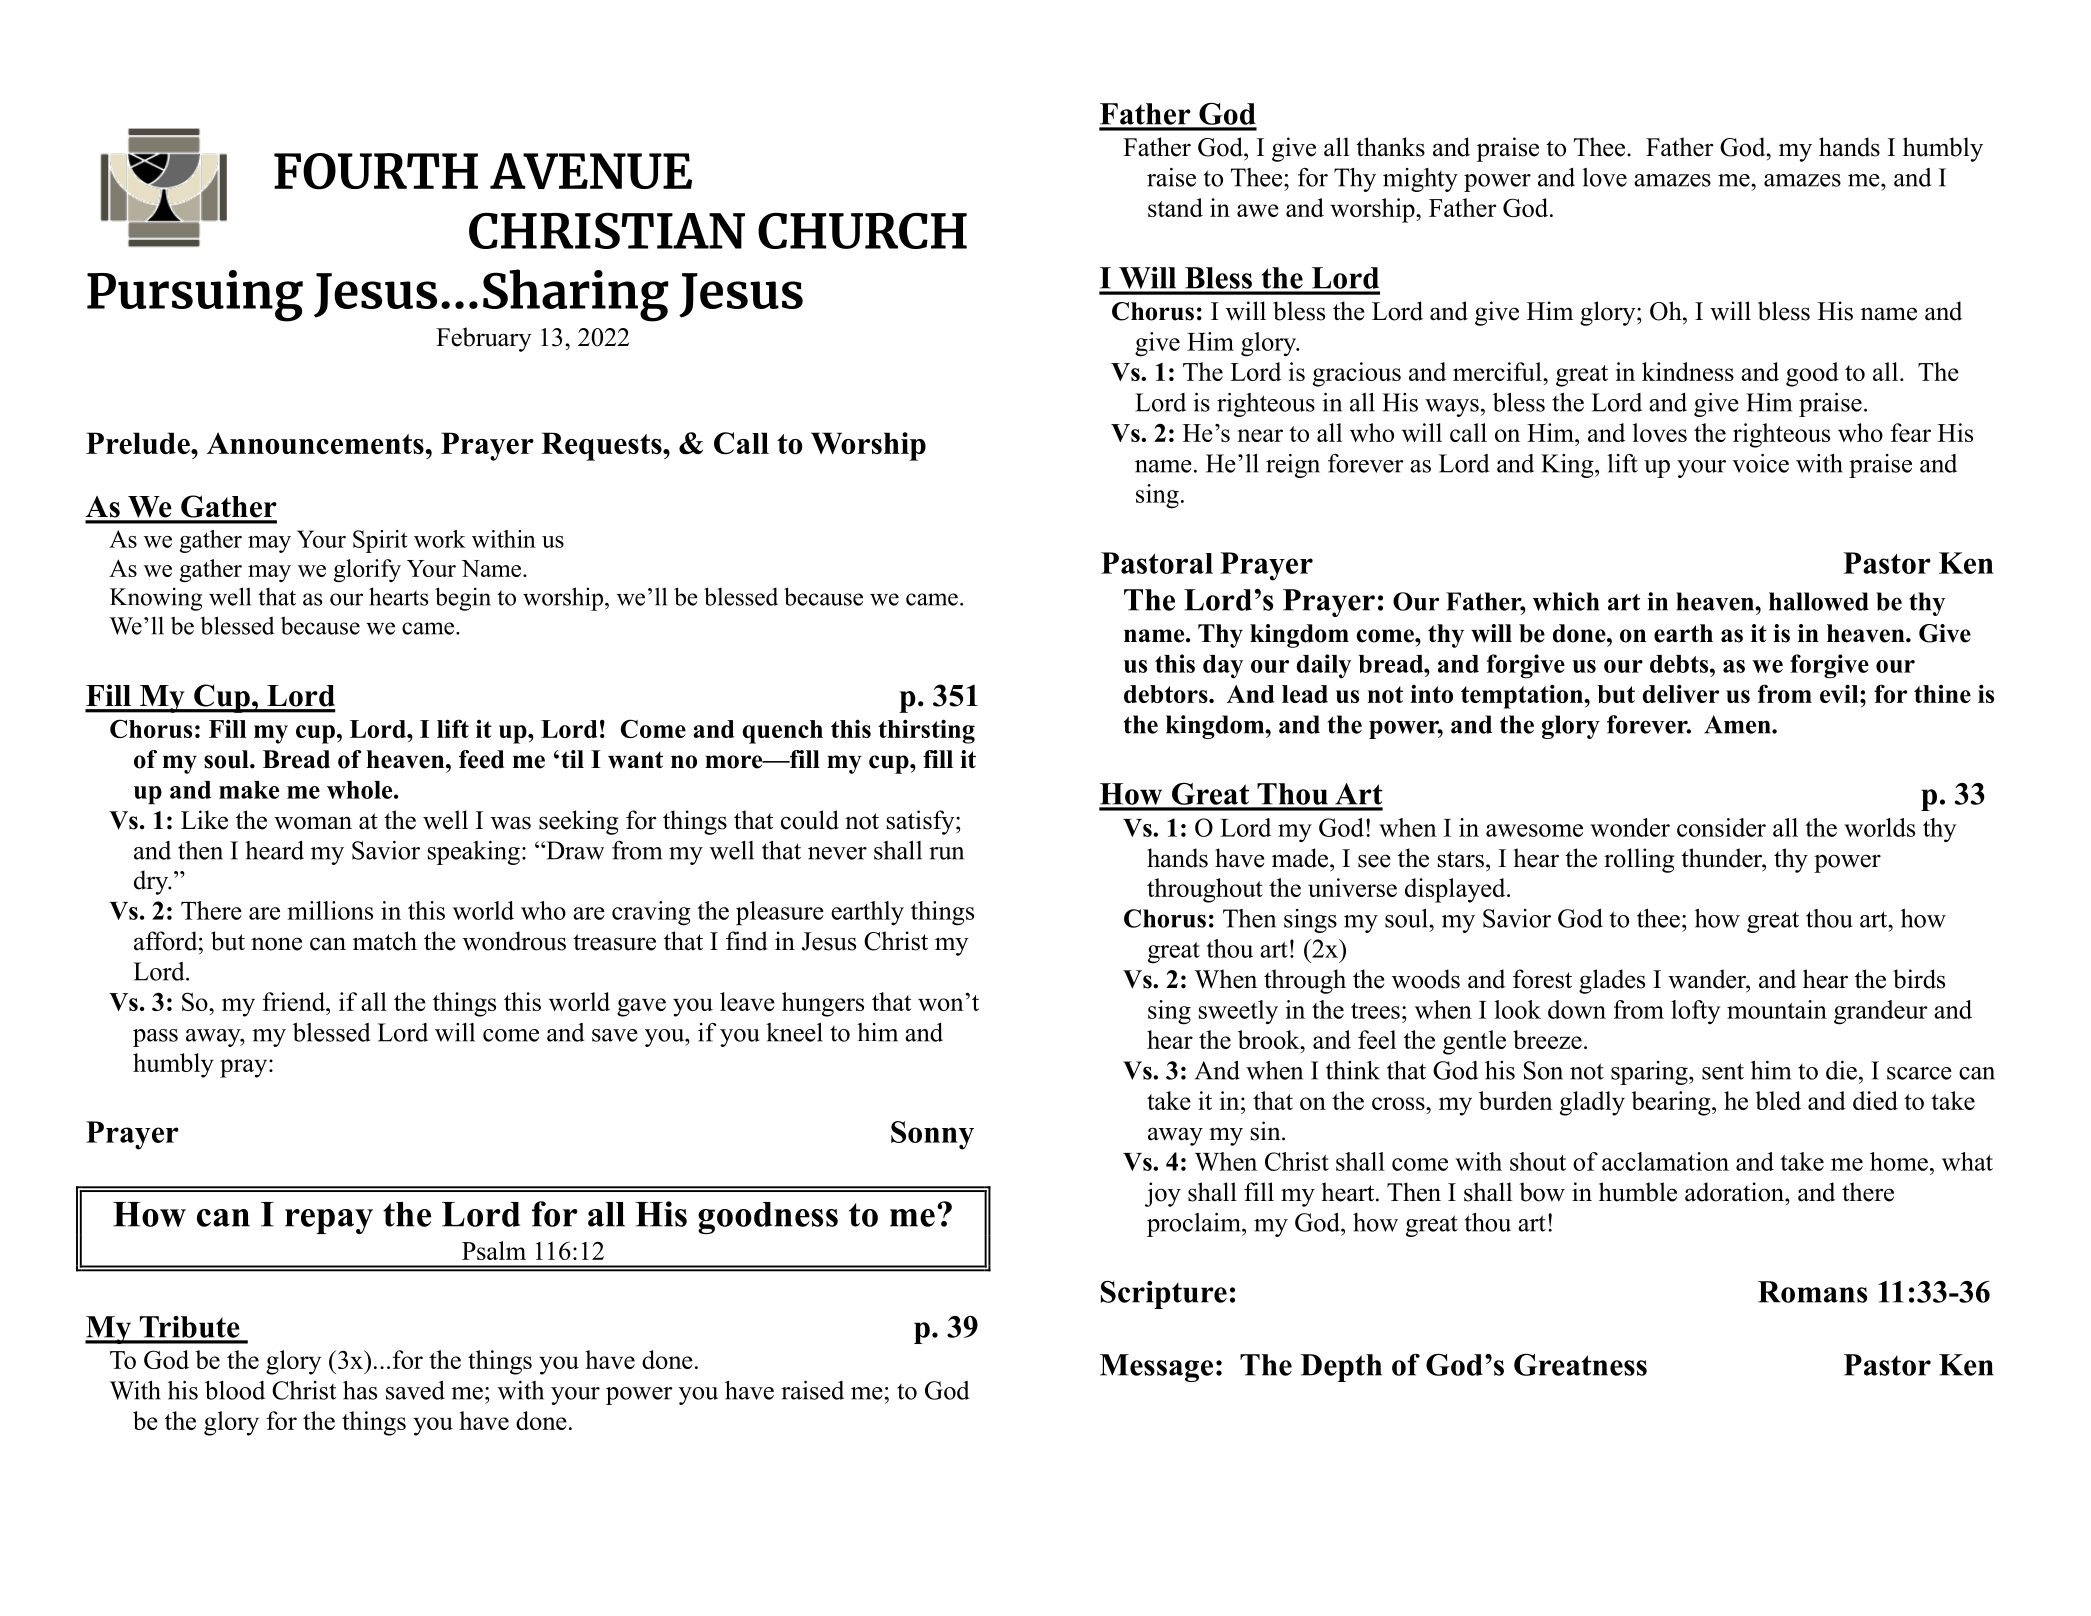 The height and width of the image is (1616, 2091). What do you see at coordinates (315, 443) in the image?
I see `Announcements` at bounding box center [315, 443].
